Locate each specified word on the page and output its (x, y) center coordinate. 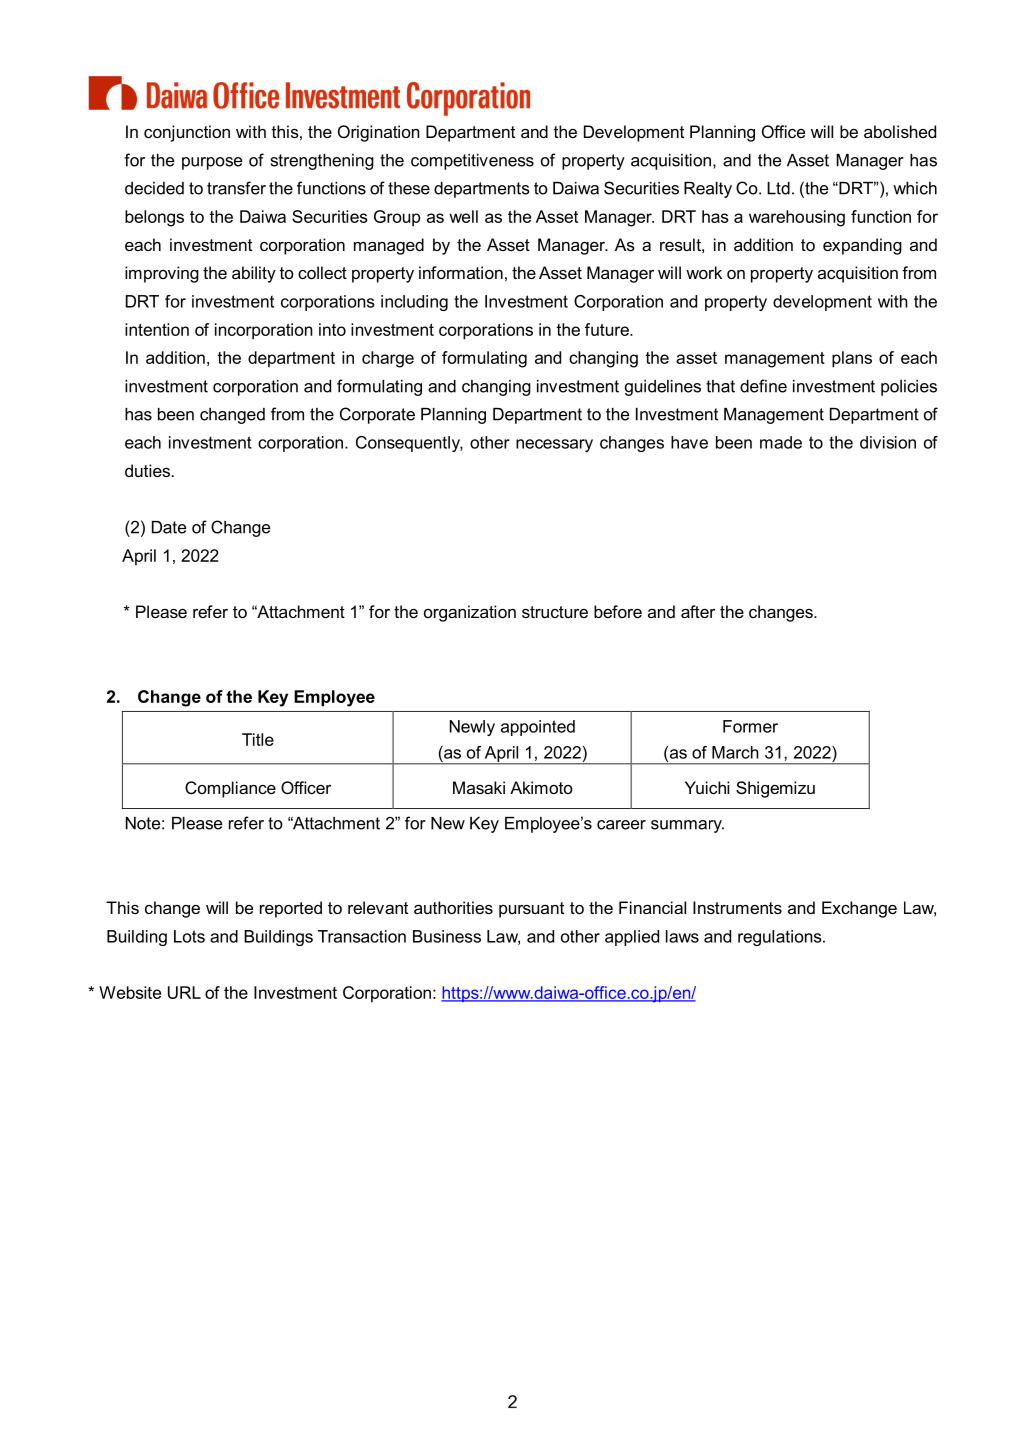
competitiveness (472, 162)
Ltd (778, 188)
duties (149, 470)
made (781, 442)
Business (447, 936)
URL (184, 992)
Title (258, 739)
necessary (554, 445)
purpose (212, 163)
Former (750, 726)
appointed (538, 728)
